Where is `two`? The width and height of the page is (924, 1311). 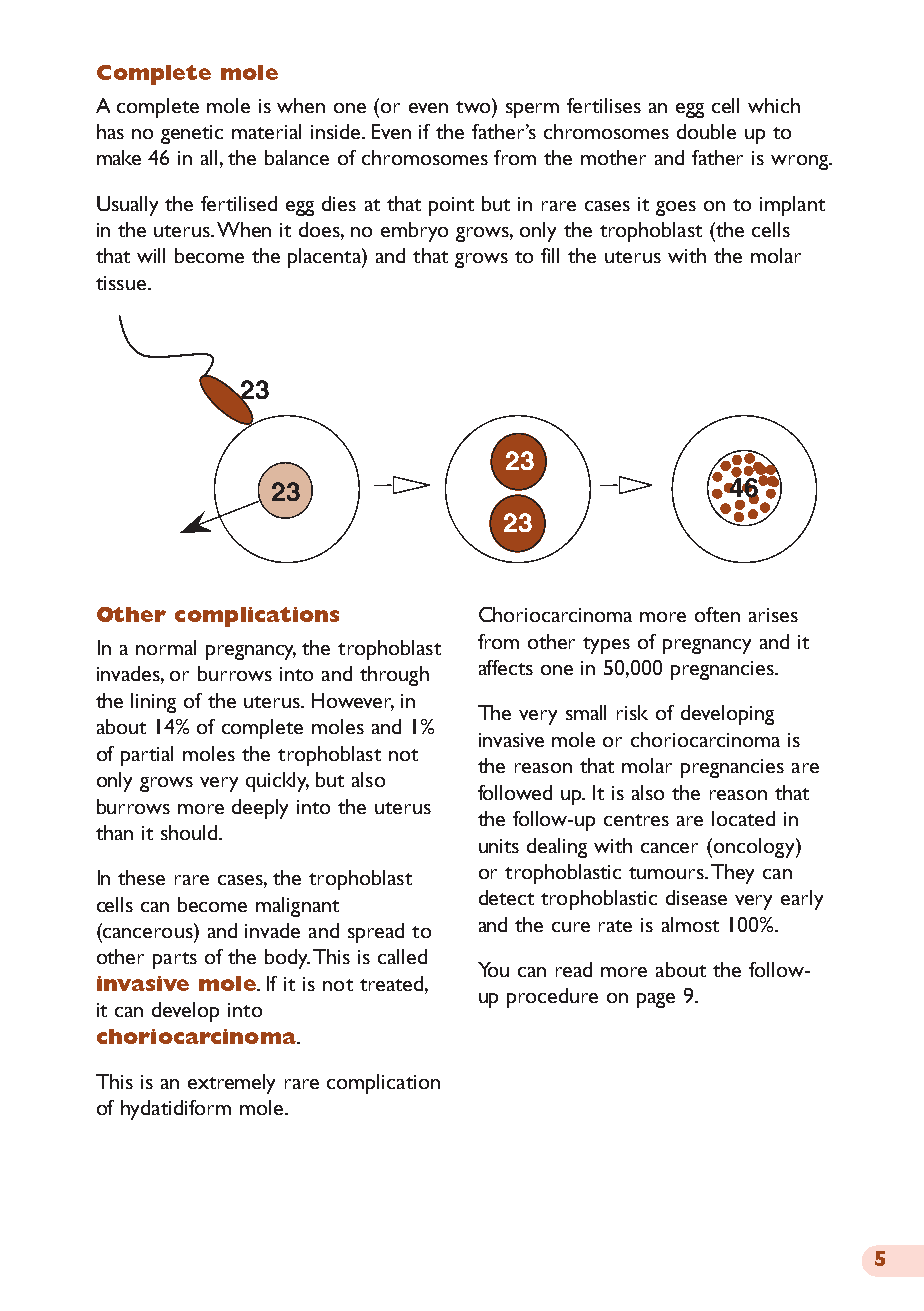 two is located at coordinates (474, 105).
